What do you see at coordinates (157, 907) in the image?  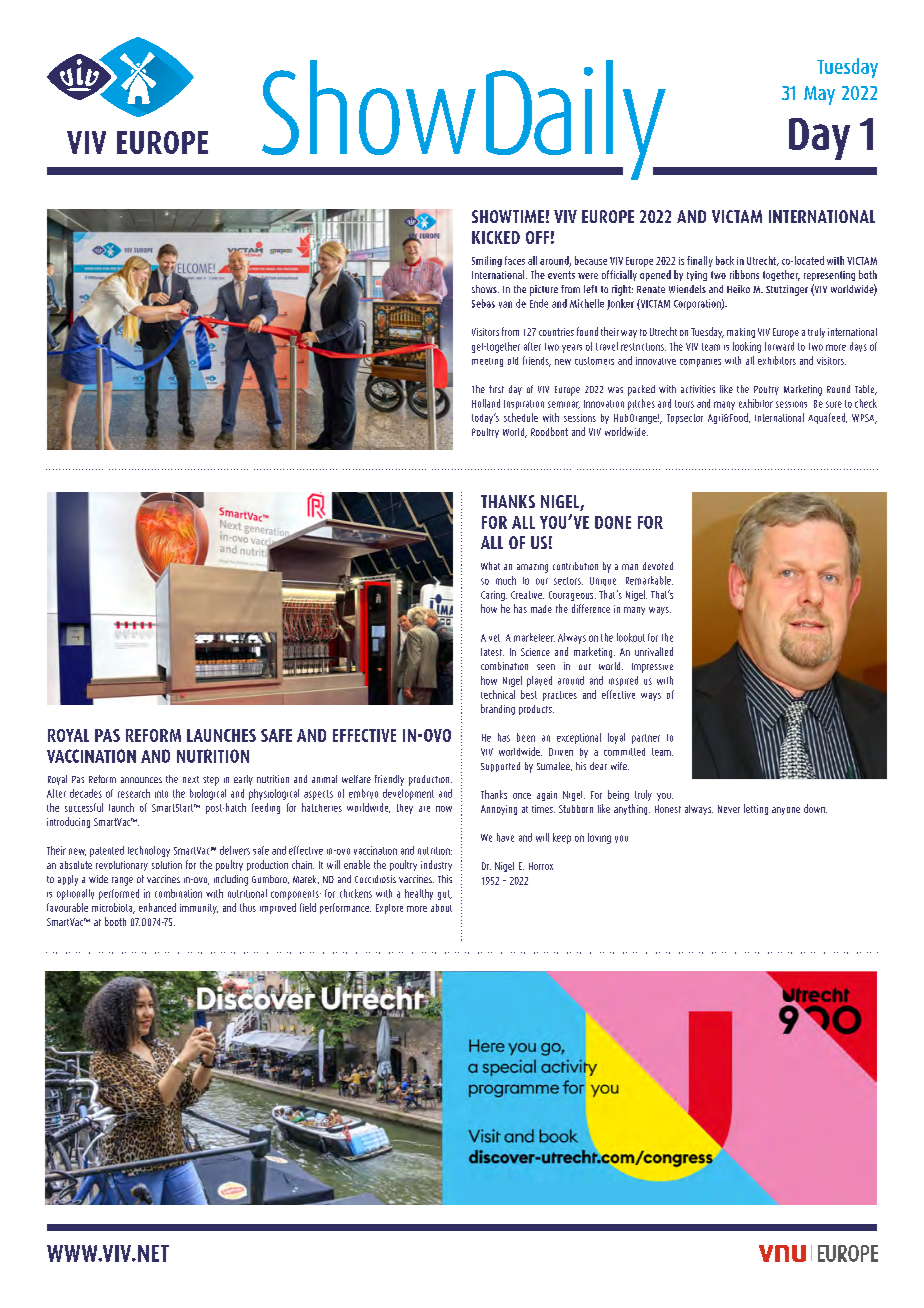 I see `enhanced` at bounding box center [157, 907].
